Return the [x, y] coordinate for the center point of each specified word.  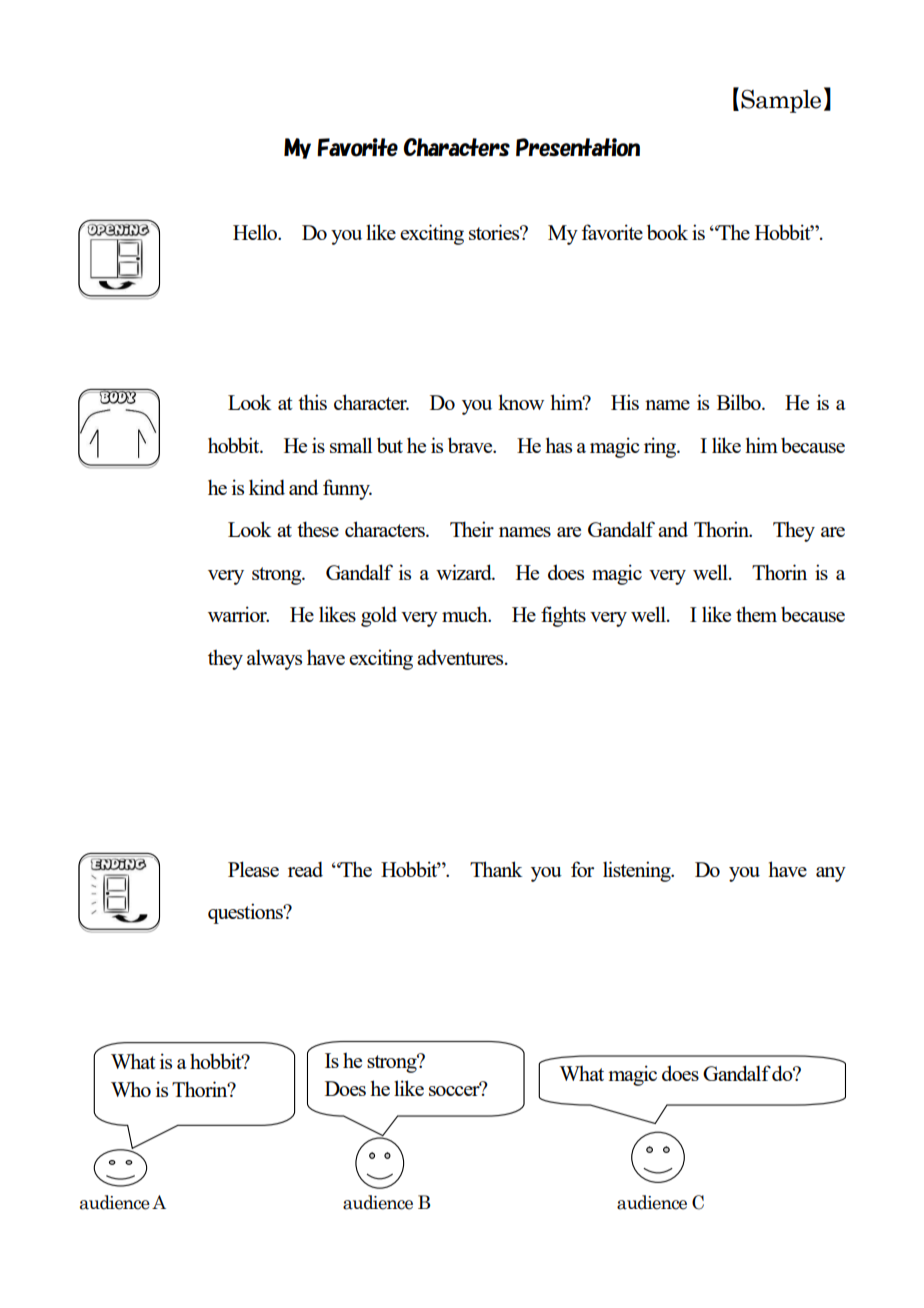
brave [471, 445]
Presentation [578, 147]
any [831, 874]
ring [661, 447]
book [667, 232]
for [582, 869]
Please [253, 869]
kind [267, 487]
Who [131, 1089]
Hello [256, 232]
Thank [496, 869]
